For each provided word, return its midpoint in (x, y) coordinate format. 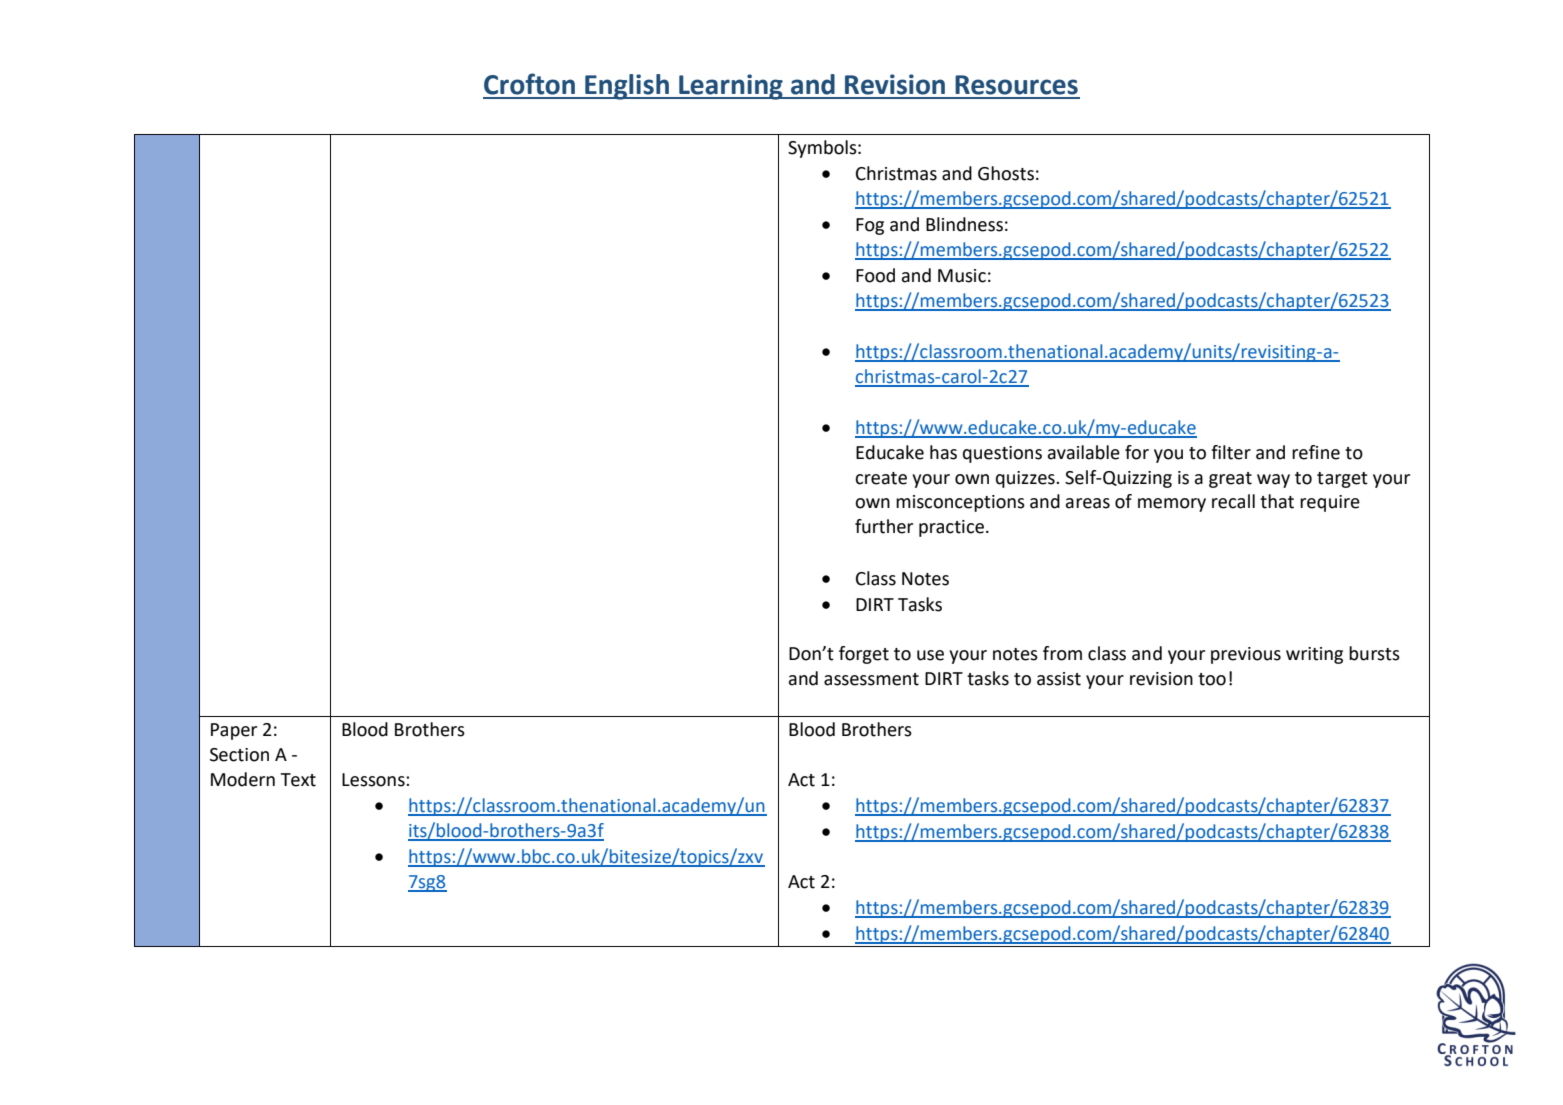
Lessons (374, 780)
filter (1231, 452)
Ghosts (1006, 173)
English (627, 87)
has (943, 452)
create (881, 478)
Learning (731, 87)
